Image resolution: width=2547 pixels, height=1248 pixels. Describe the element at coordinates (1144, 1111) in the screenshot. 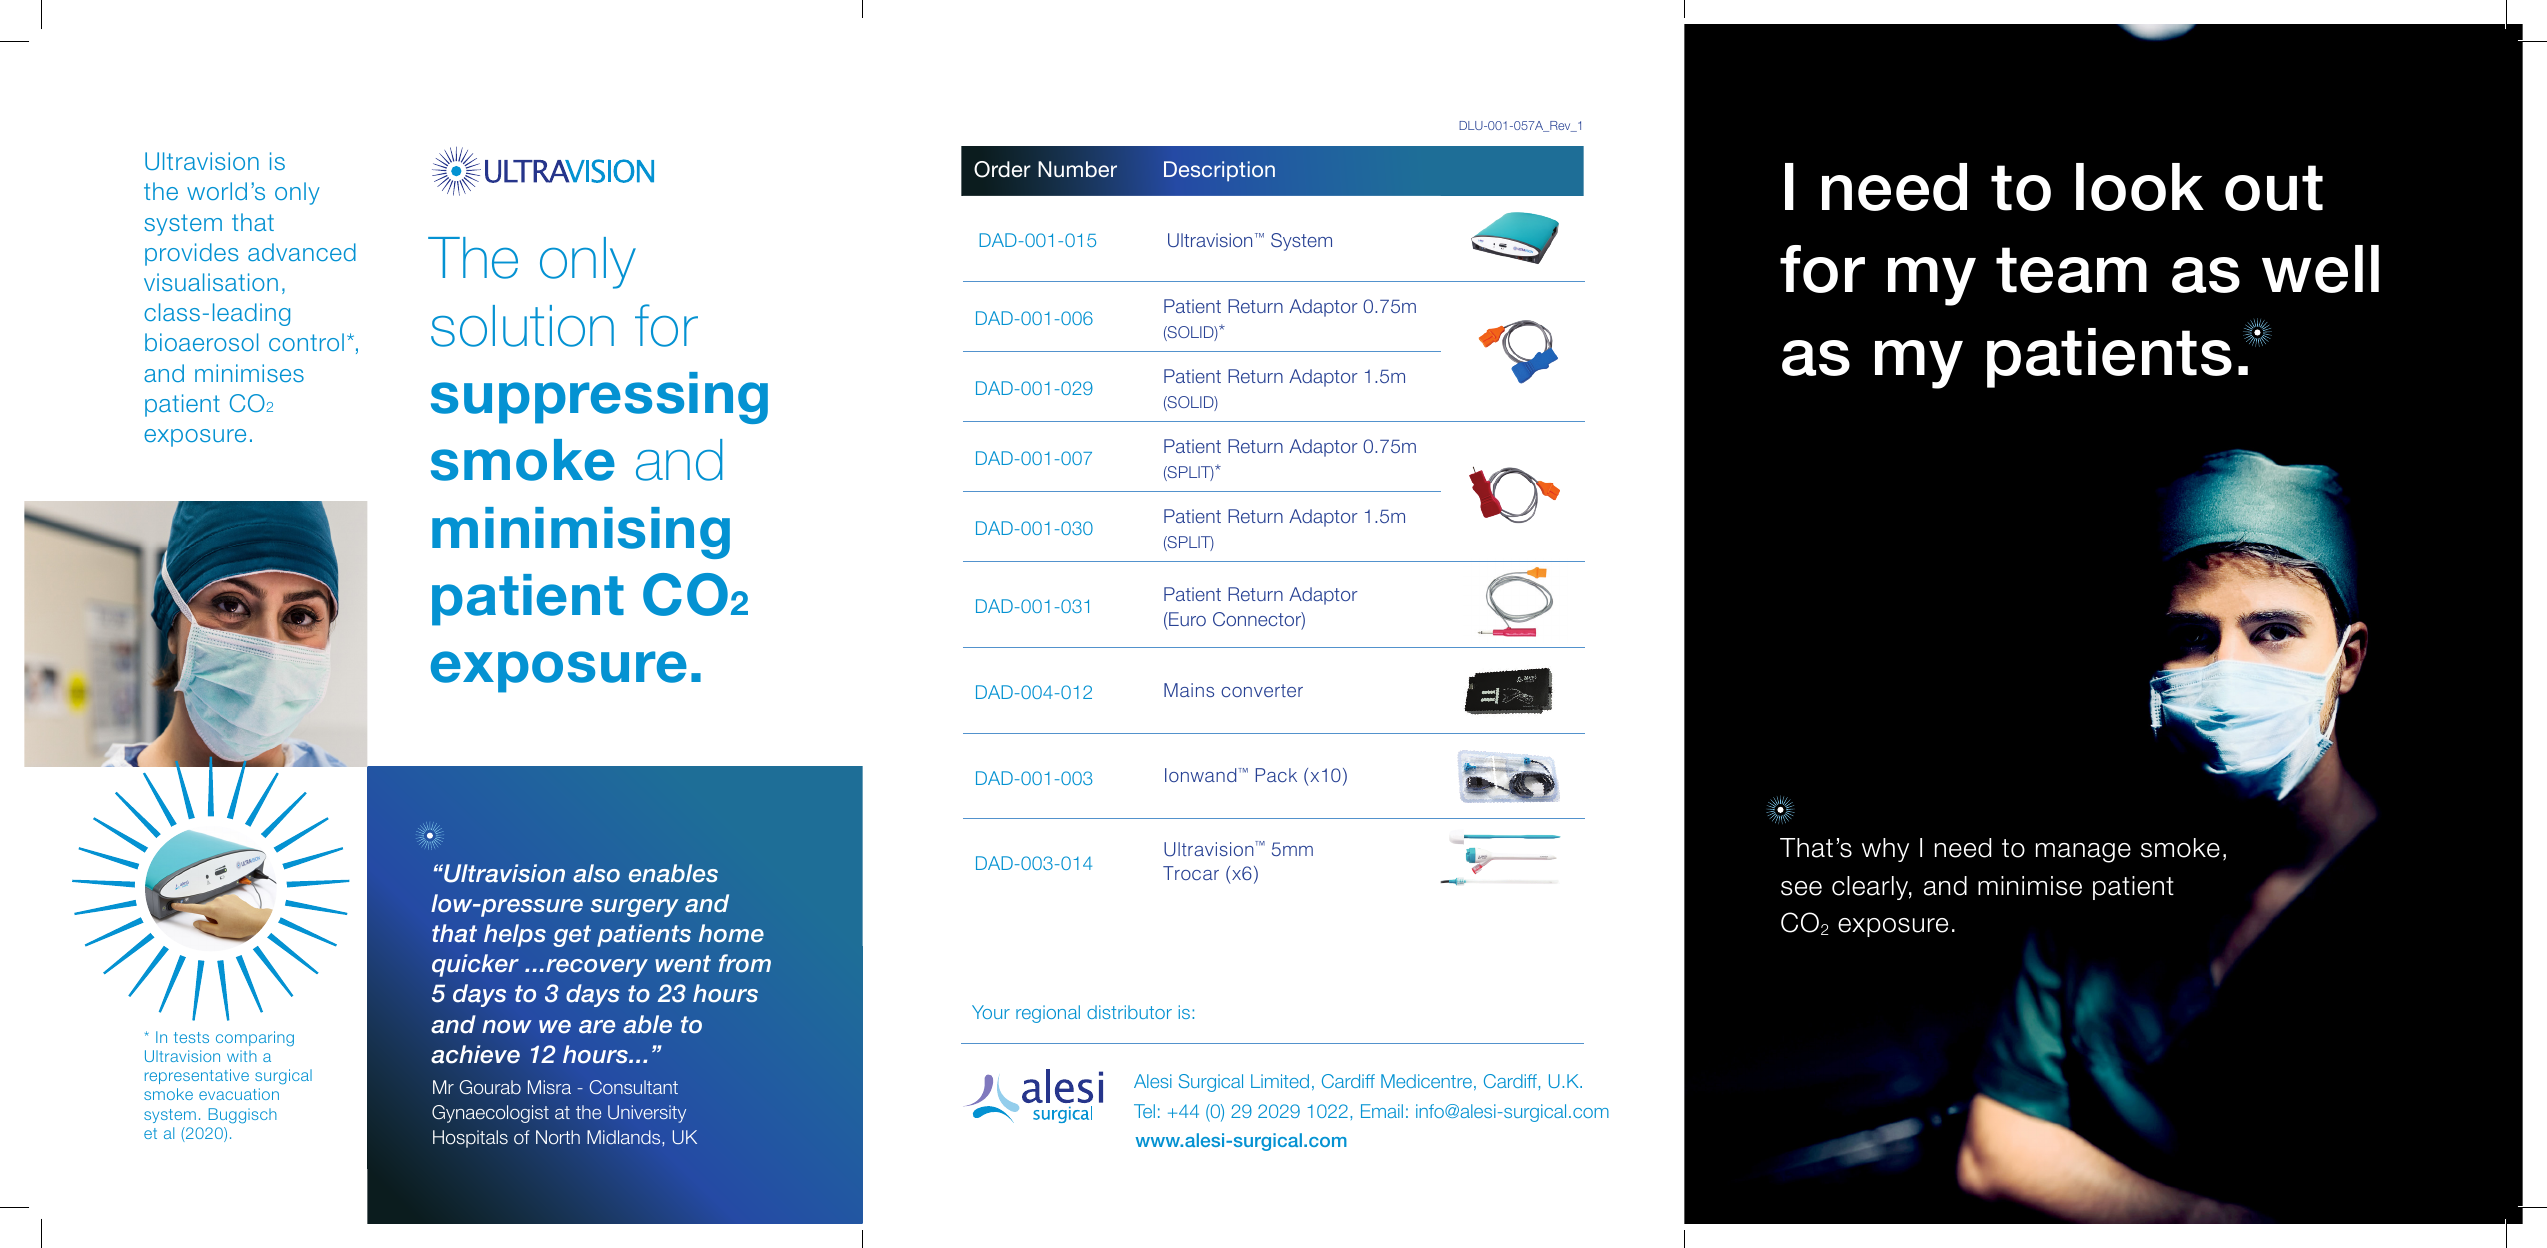

I see `Tel` at that location.
